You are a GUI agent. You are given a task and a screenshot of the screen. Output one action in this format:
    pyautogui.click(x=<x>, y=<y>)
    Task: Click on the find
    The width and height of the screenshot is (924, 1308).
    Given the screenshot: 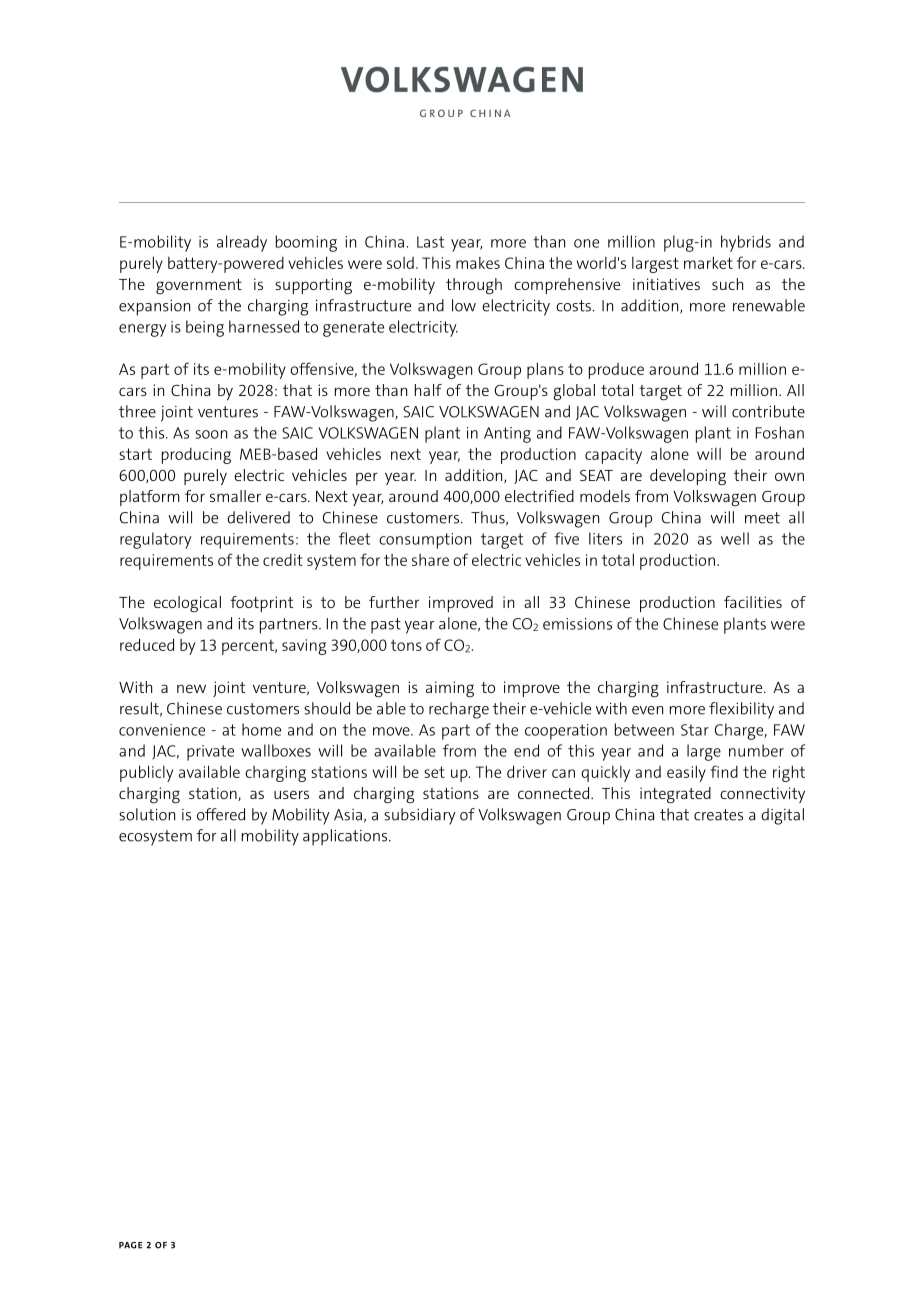 What is the action you would take?
    pyautogui.click(x=724, y=771)
